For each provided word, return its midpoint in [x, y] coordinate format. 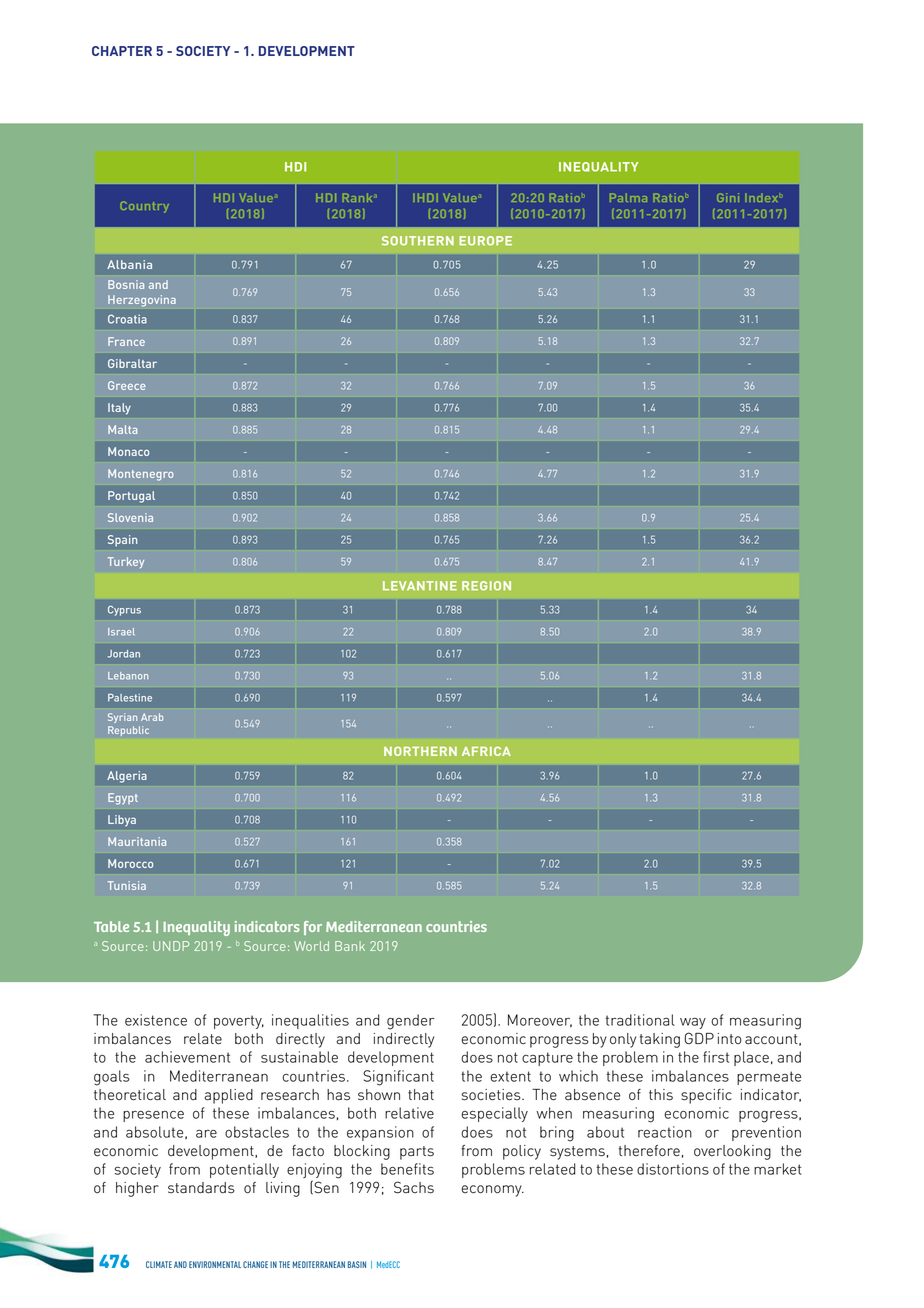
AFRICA [486, 751]
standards [201, 1188]
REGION [486, 586]
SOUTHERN [418, 241]
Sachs [414, 1187]
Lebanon [128, 676]
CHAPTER [122, 51]
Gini [728, 197]
